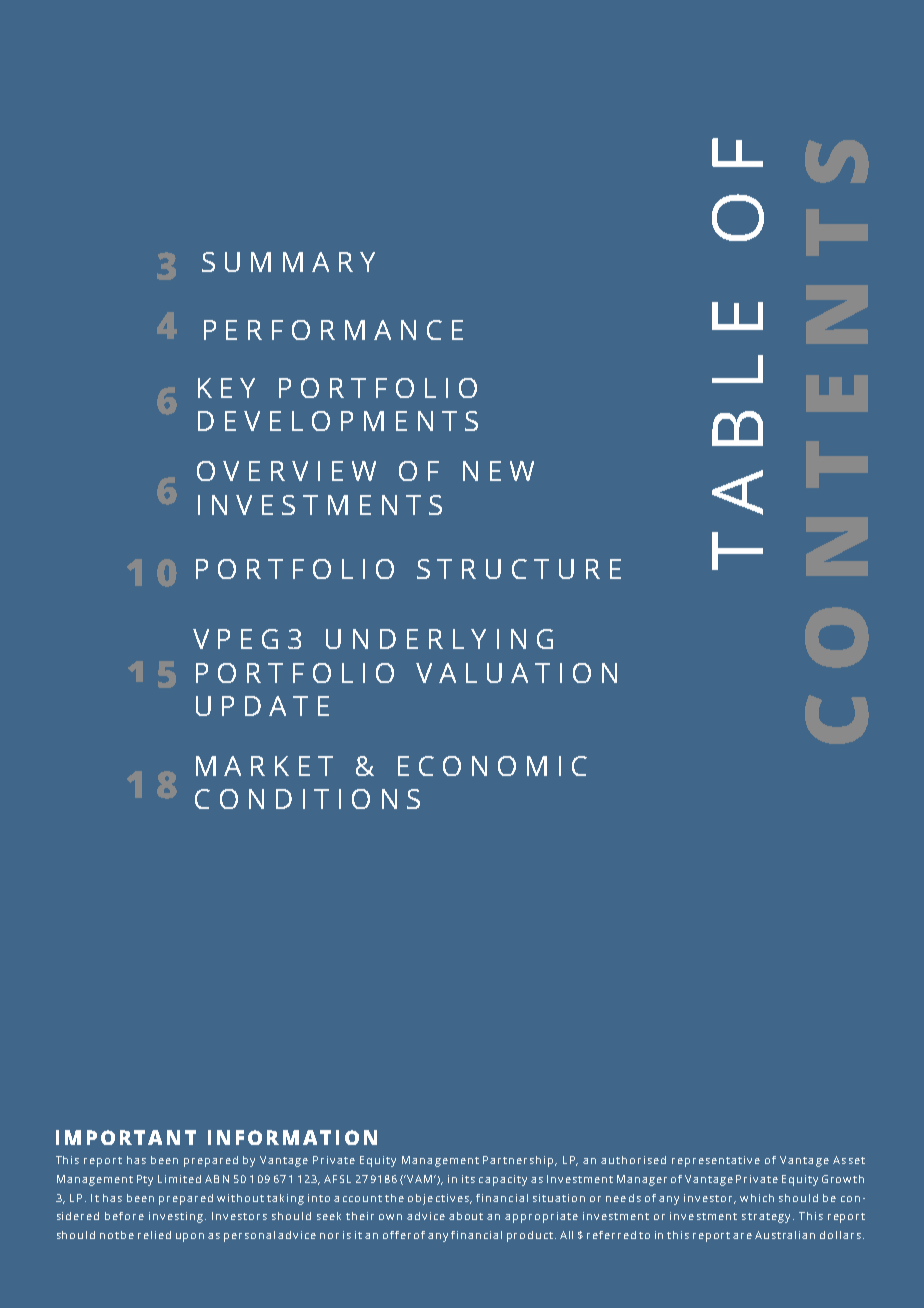 Image resolution: width=924 pixels, height=1308 pixels. Describe the element at coordinates (177, 1217) in the screenshot. I see `investing` at that location.
